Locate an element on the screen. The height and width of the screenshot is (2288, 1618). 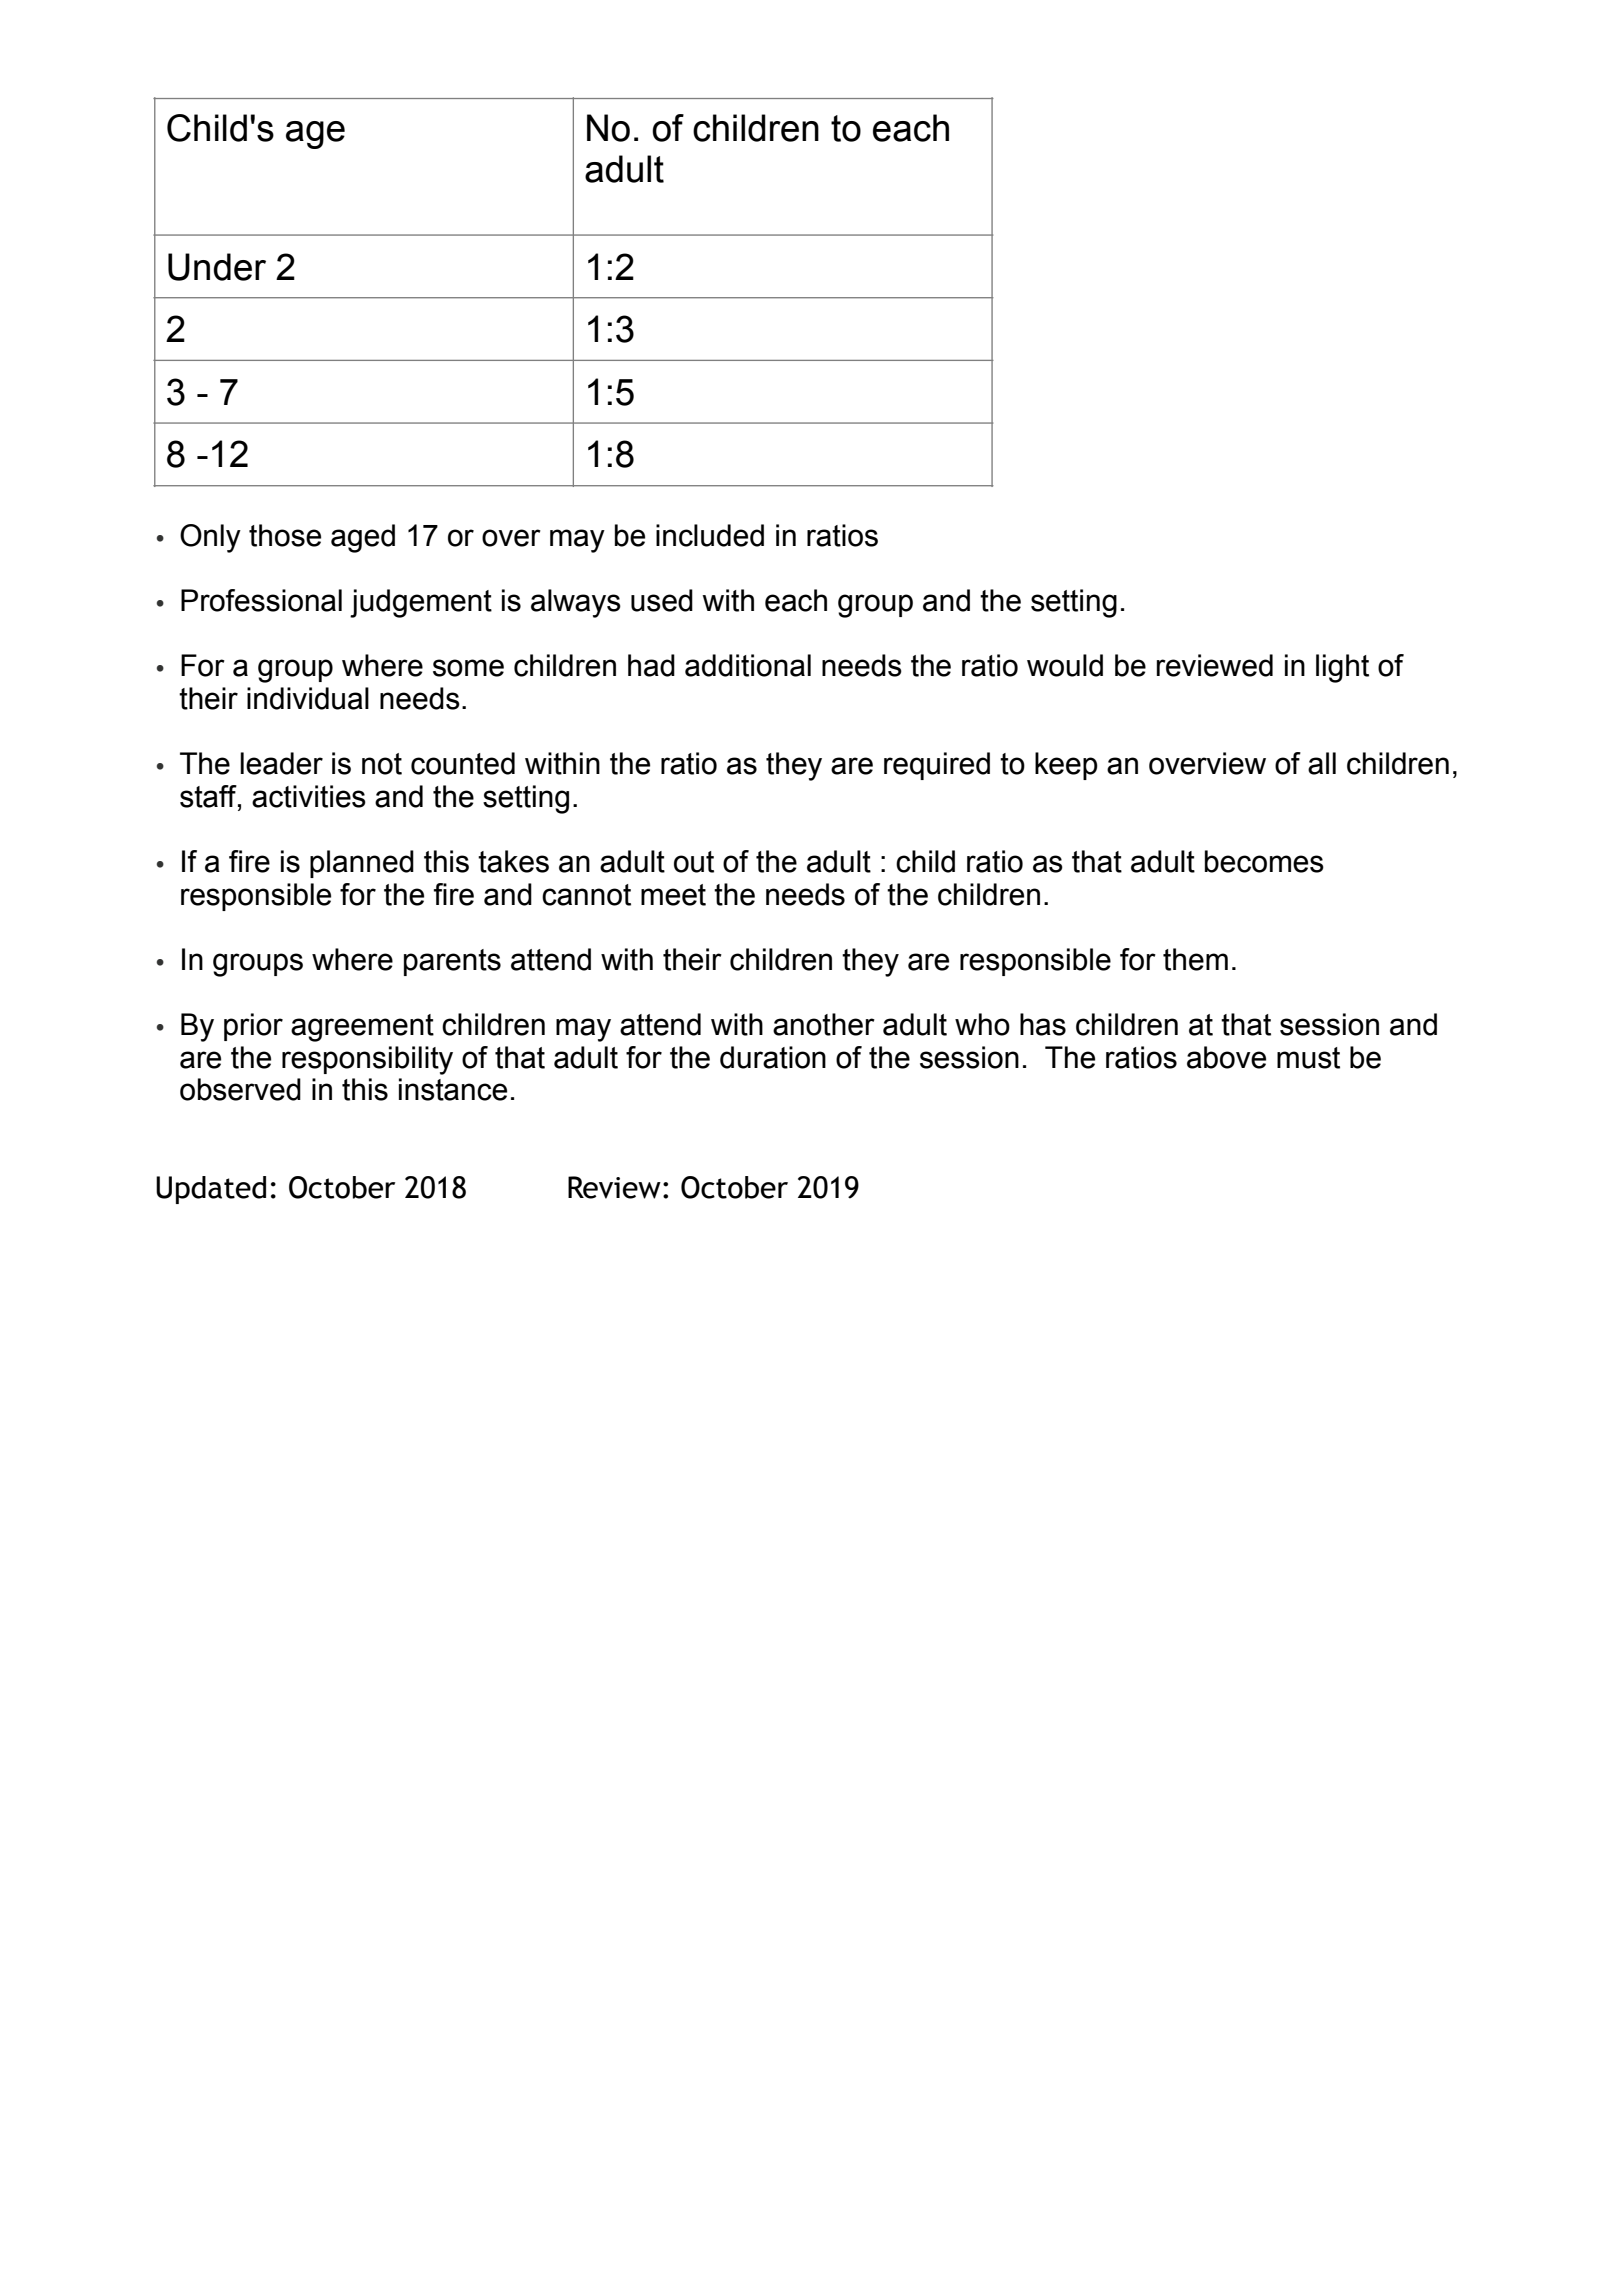
aged is located at coordinates (363, 538).
